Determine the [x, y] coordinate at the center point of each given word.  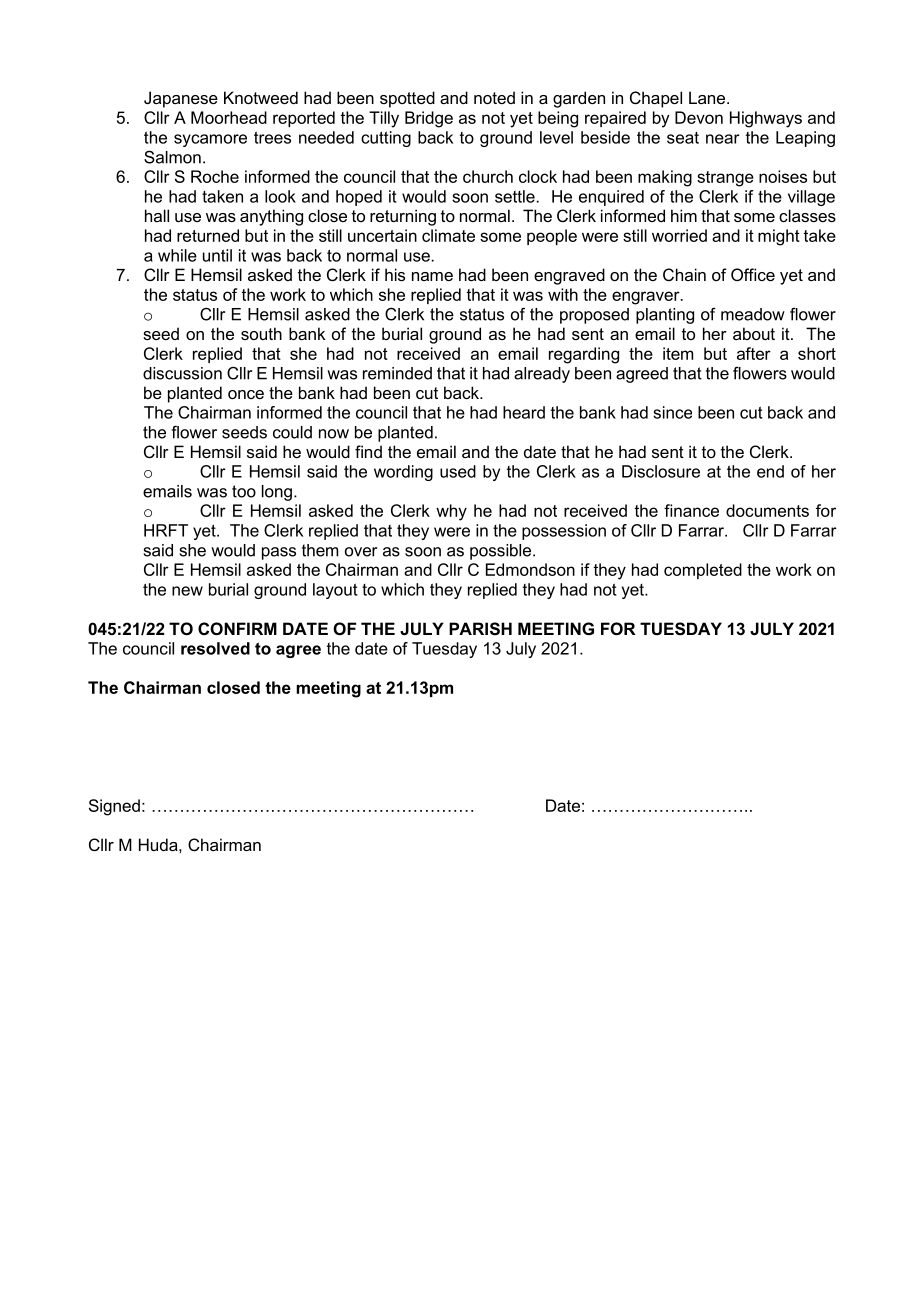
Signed [114, 807]
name [432, 276]
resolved [215, 648]
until [217, 255]
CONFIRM [237, 628]
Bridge [429, 119]
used [458, 471]
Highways [766, 119]
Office [753, 274]
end [770, 471]
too [244, 491]
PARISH [480, 629]
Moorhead [229, 117]
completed [703, 571]
